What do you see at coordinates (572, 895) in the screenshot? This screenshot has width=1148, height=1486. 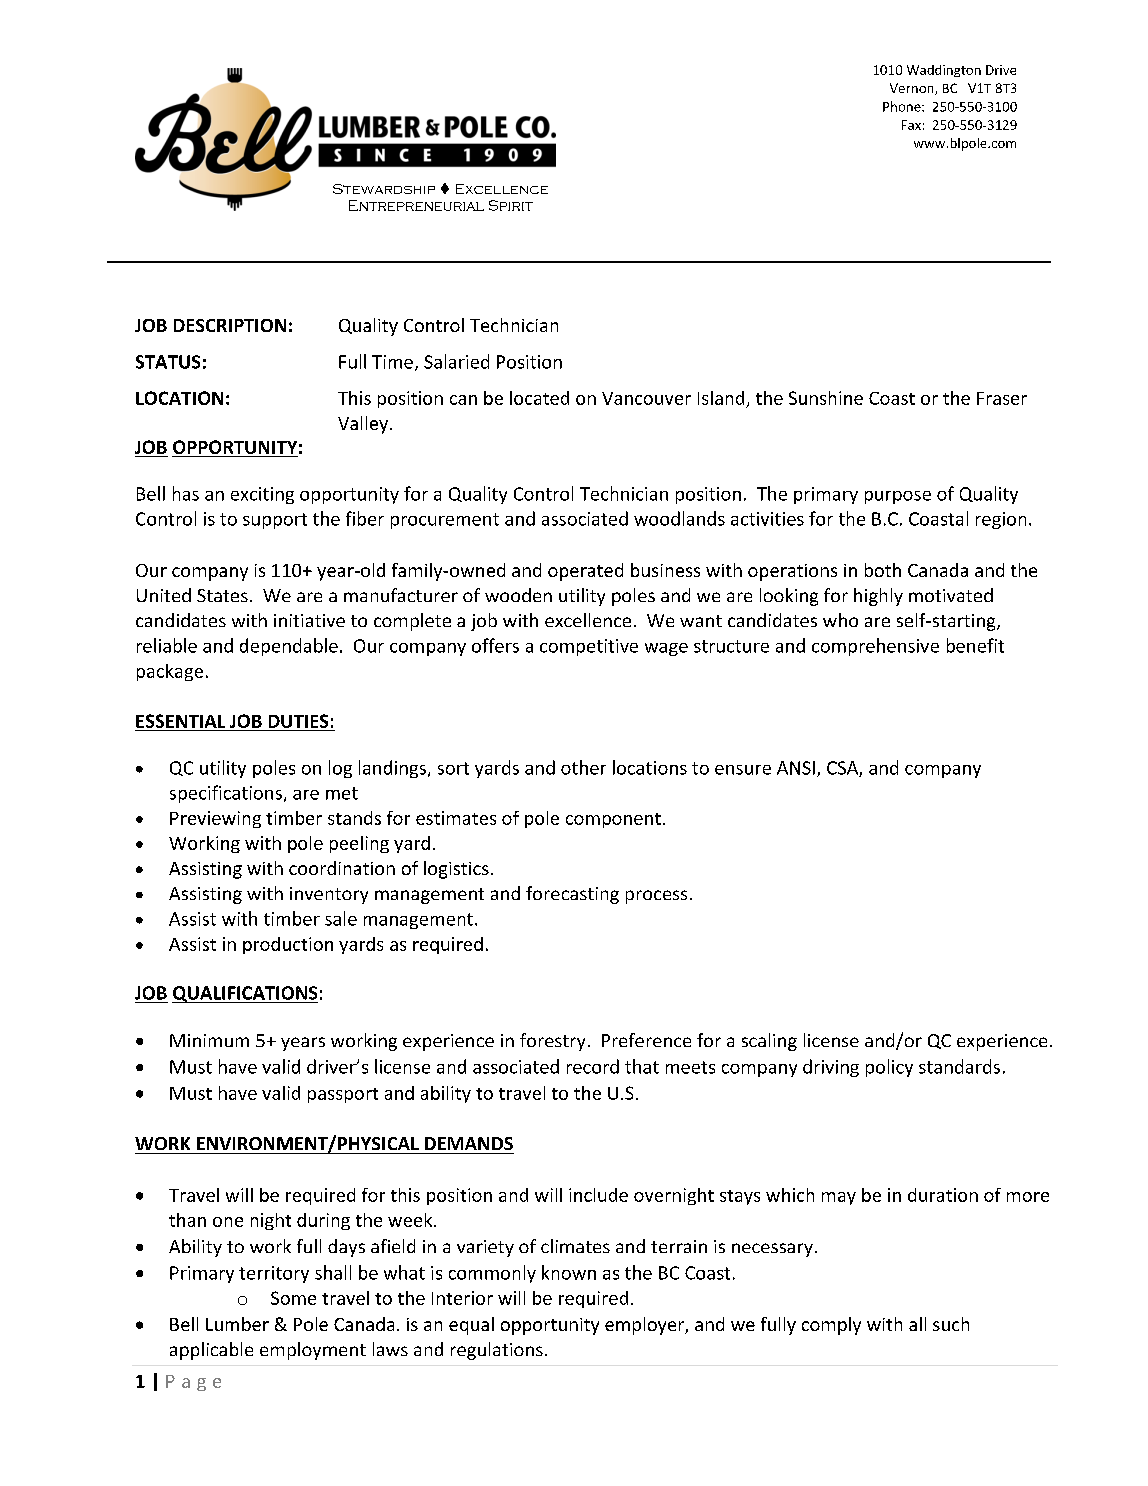 I see `forecasting` at bounding box center [572, 895].
